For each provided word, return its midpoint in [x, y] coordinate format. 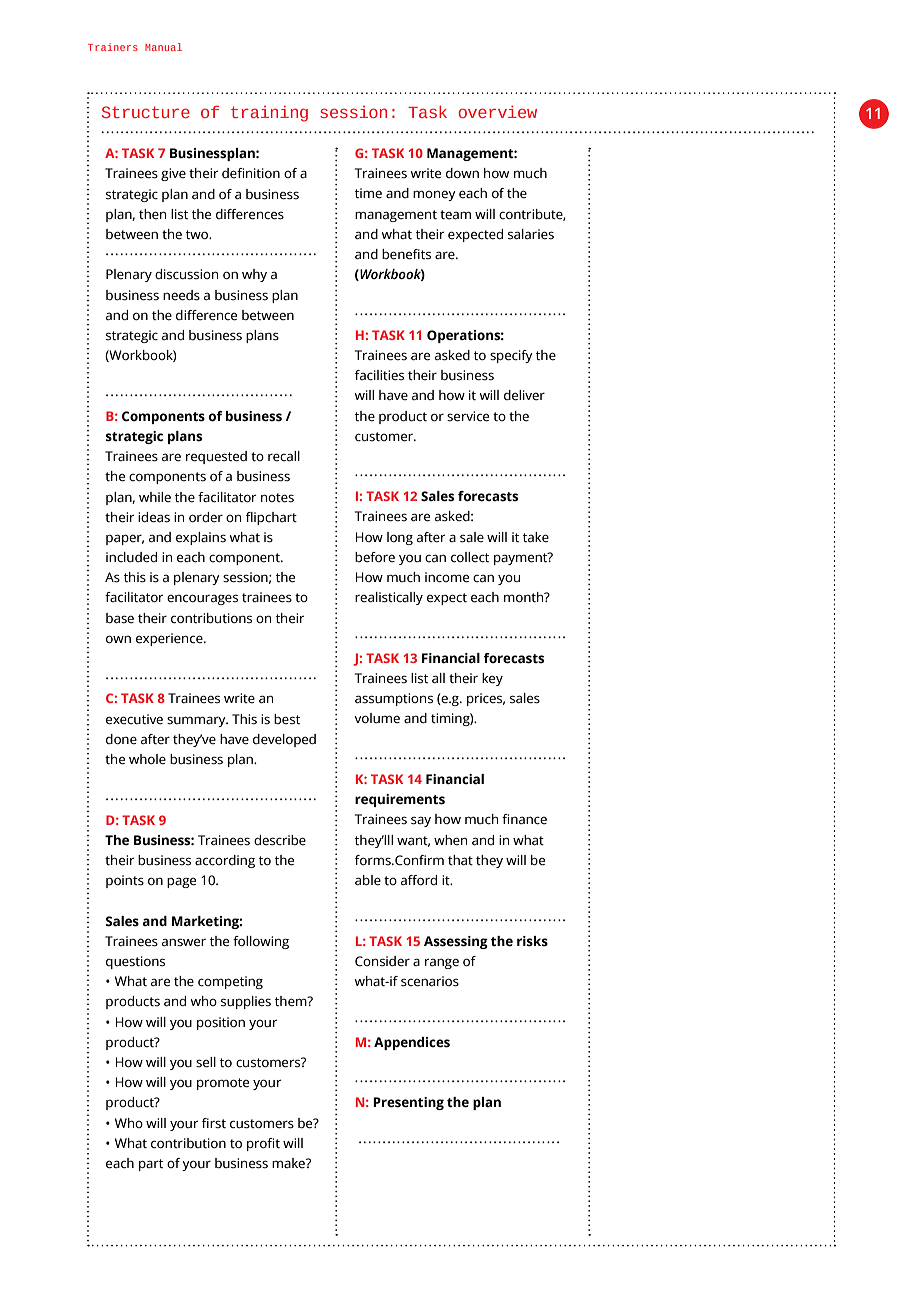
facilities [379, 375]
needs [181, 295]
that [460, 860]
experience [170, 639]
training [269, 114]
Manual [163, 47]
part [151, 1165]
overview [497, 112]
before [375, 557]
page [181, 882]
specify [511, 356]
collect [470, 557]
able [368, 880]
